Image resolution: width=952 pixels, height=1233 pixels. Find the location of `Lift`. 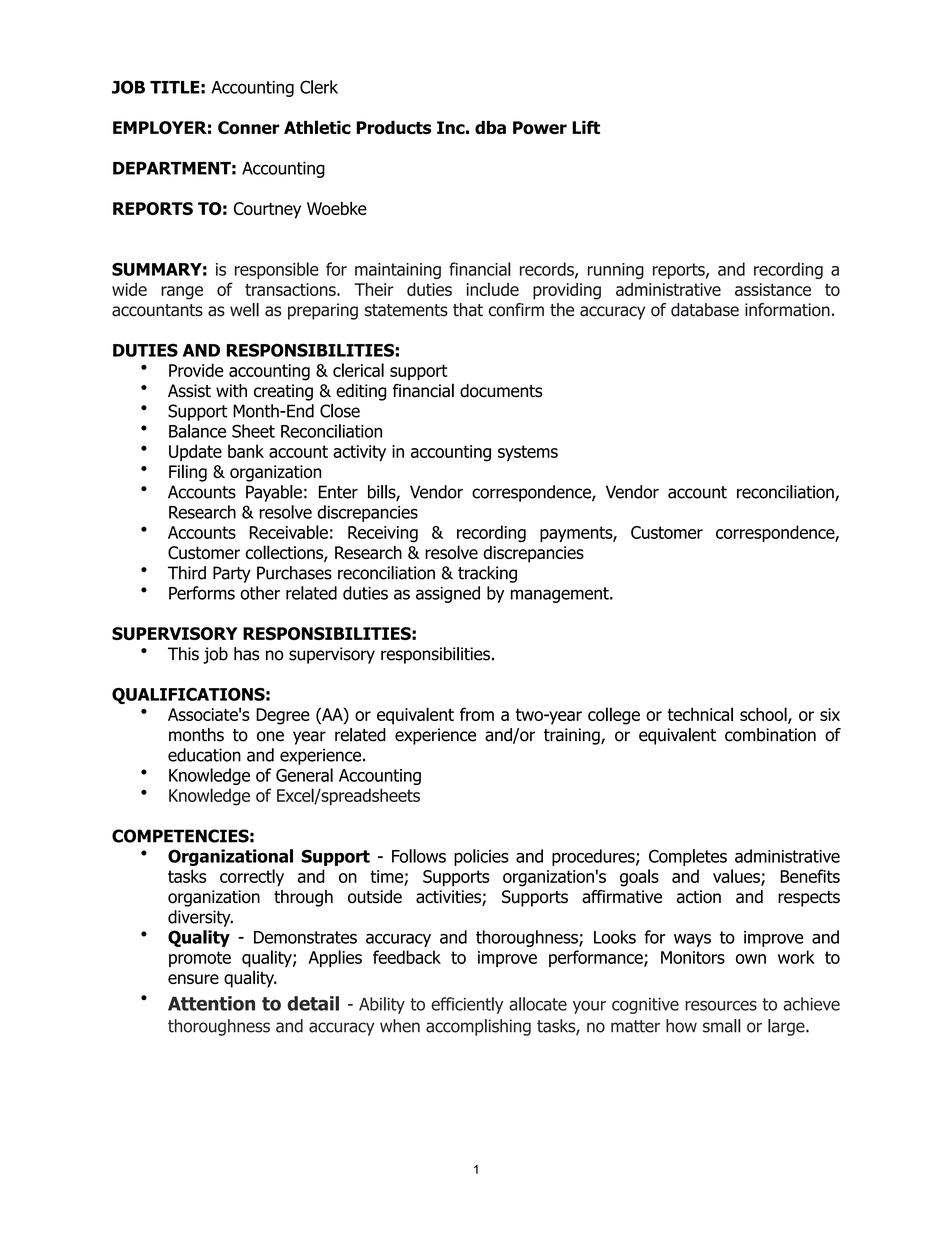

Lift is located at coordinates (586, 127).
